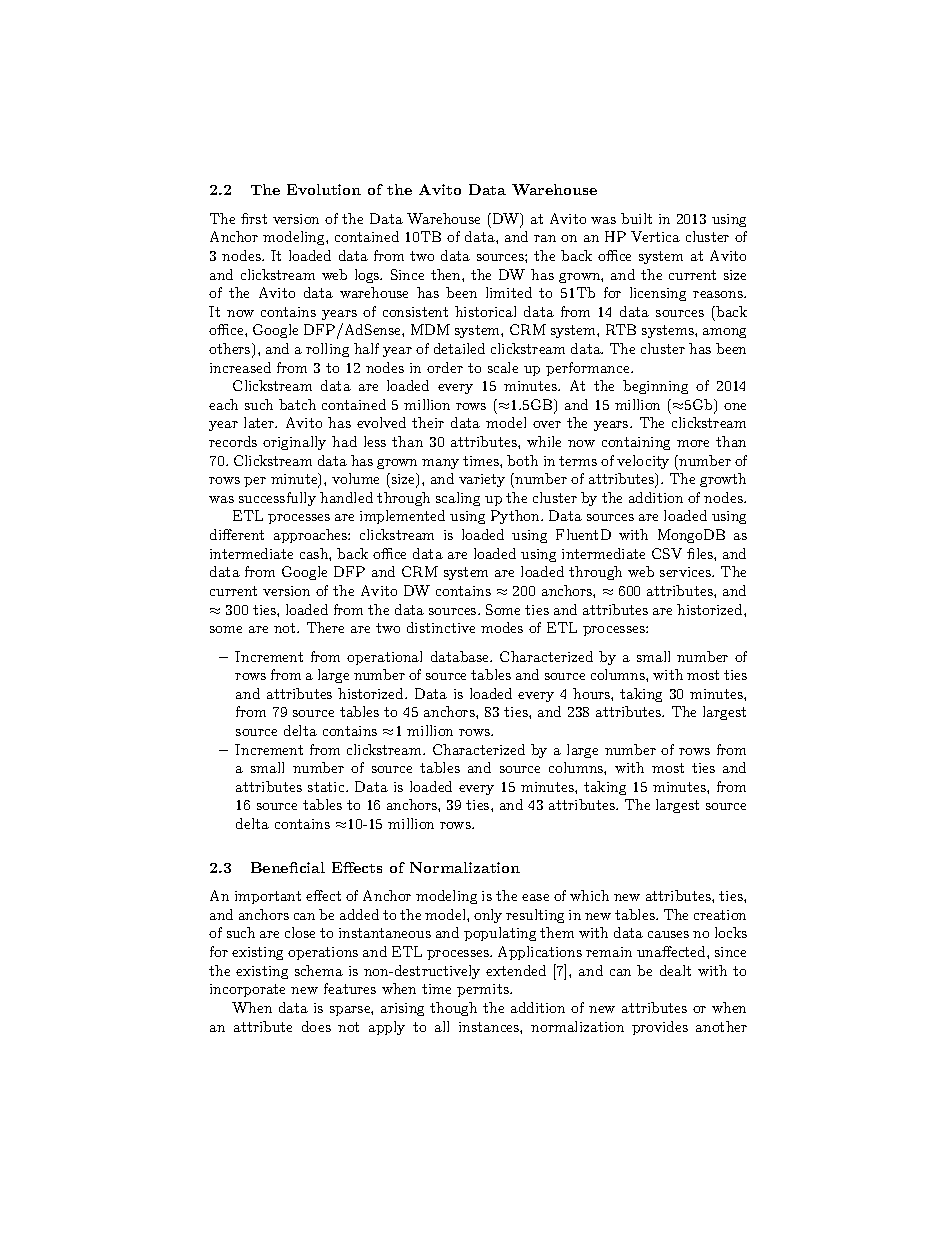  What do you see at coordinates (502, 627) in the screenshot?
I see `modes` at bounding box center [502, 627].
